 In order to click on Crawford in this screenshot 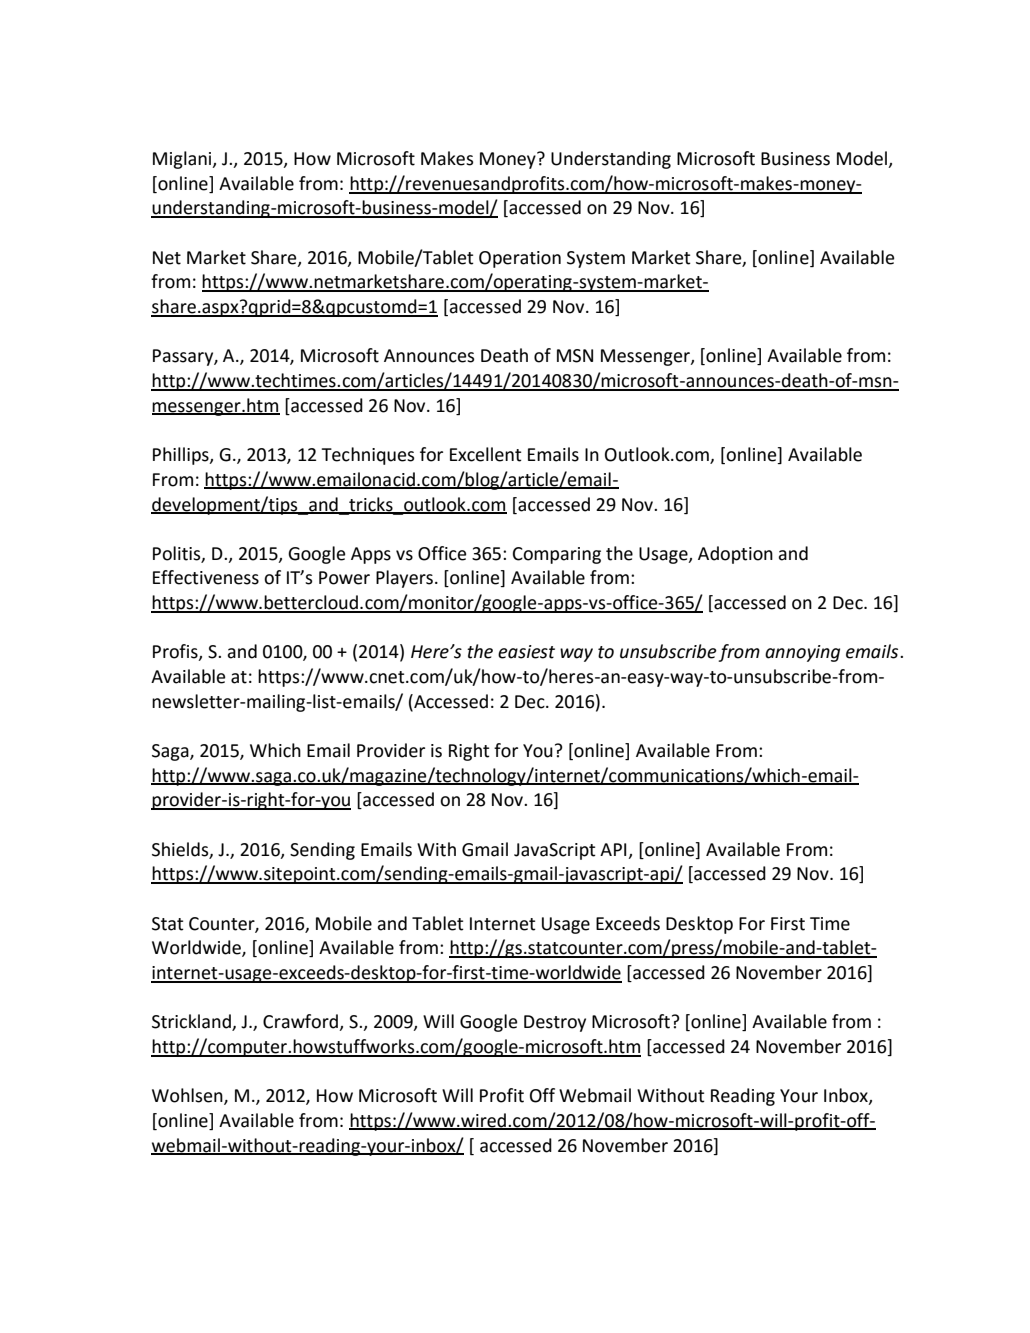, I will do `click(301, 1022)`.
